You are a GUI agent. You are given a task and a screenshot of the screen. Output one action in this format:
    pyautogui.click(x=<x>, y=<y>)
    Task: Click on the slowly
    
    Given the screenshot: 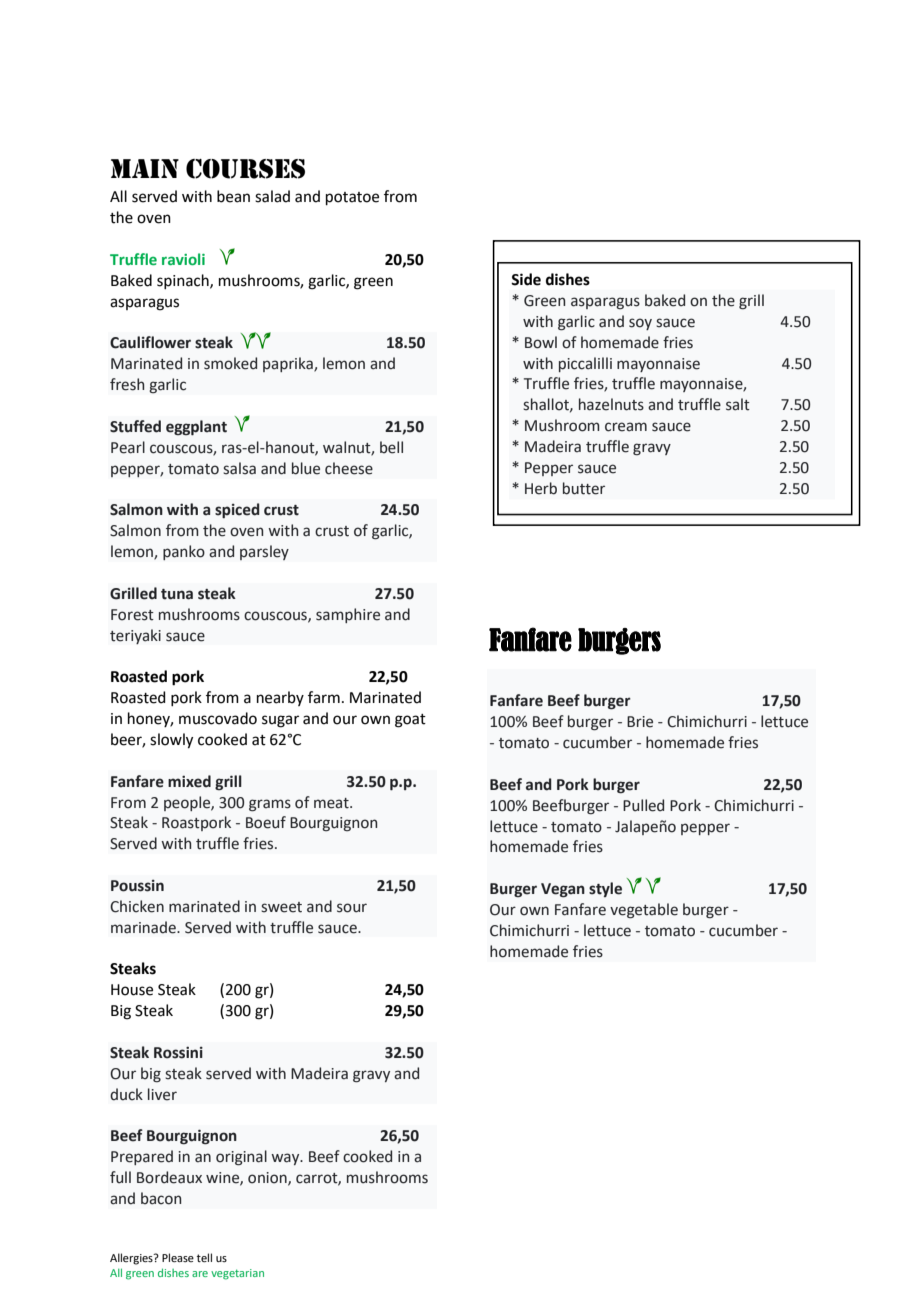 What is the action you would take?
    pyautogui.click(x=171, y=741)
